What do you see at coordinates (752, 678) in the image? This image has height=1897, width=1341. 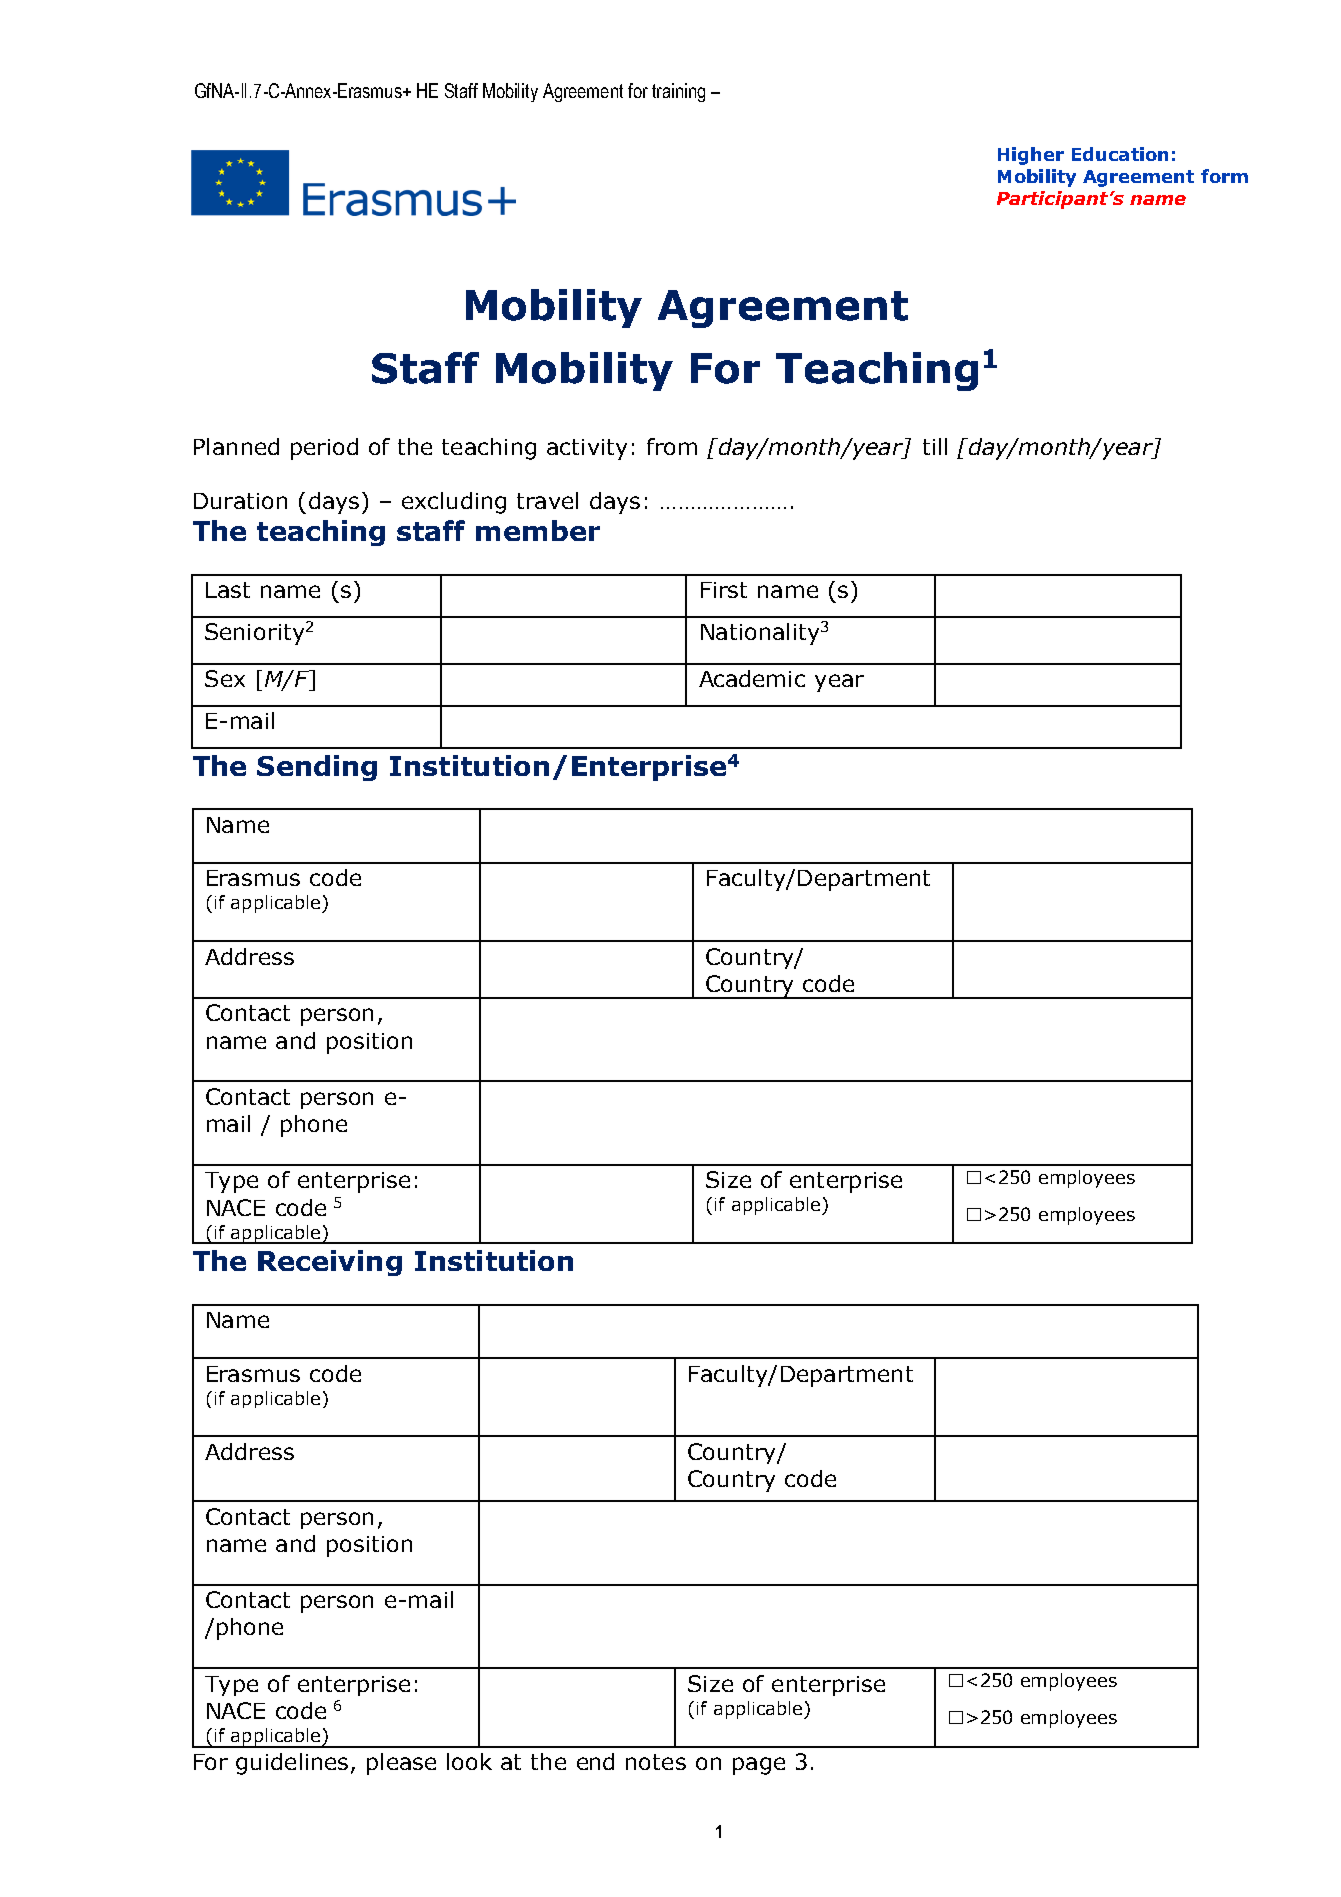 I see `Academic` at bounding box center [752, 678].
